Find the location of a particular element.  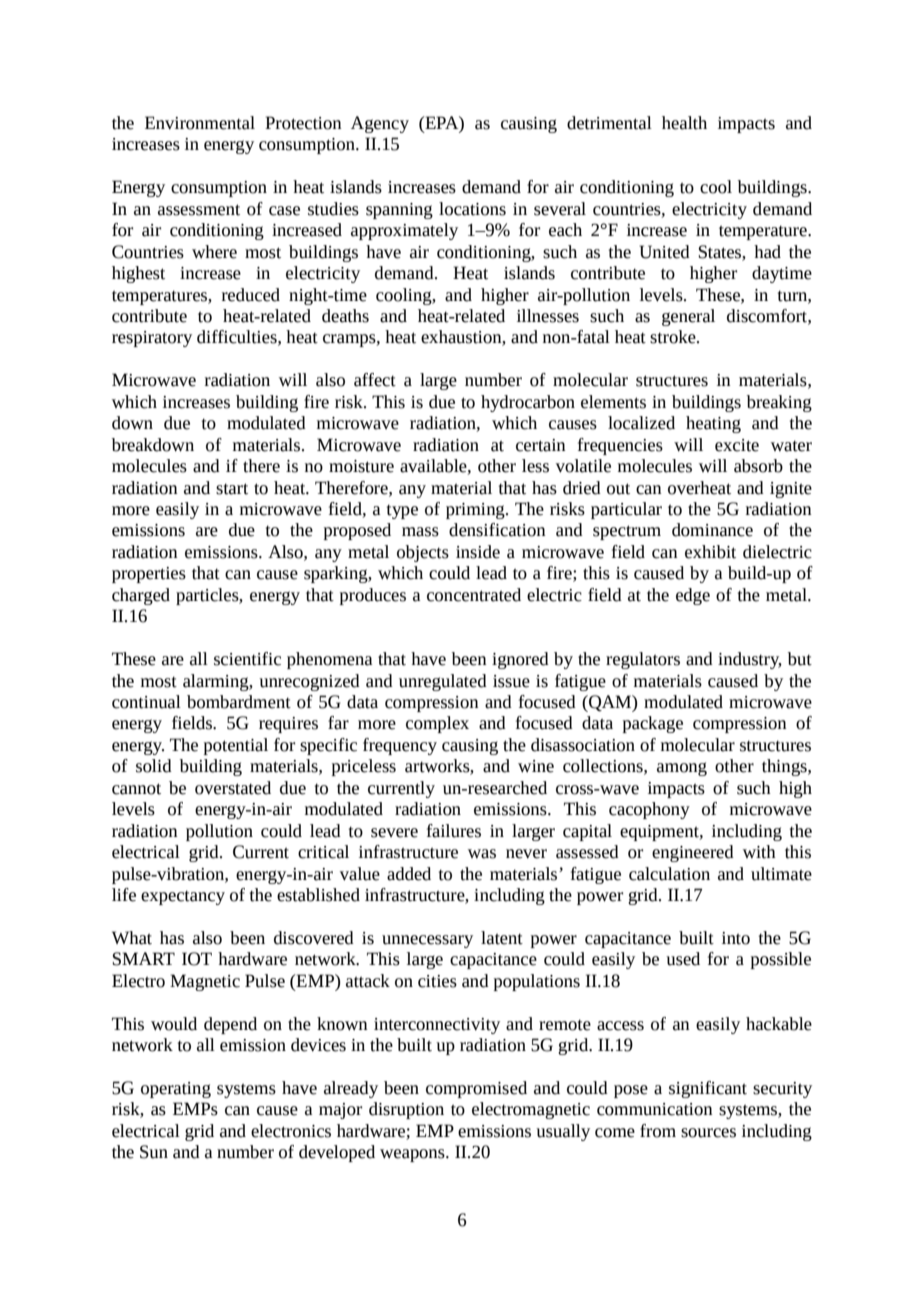

compromised is located at coordinates (476, 1089).
